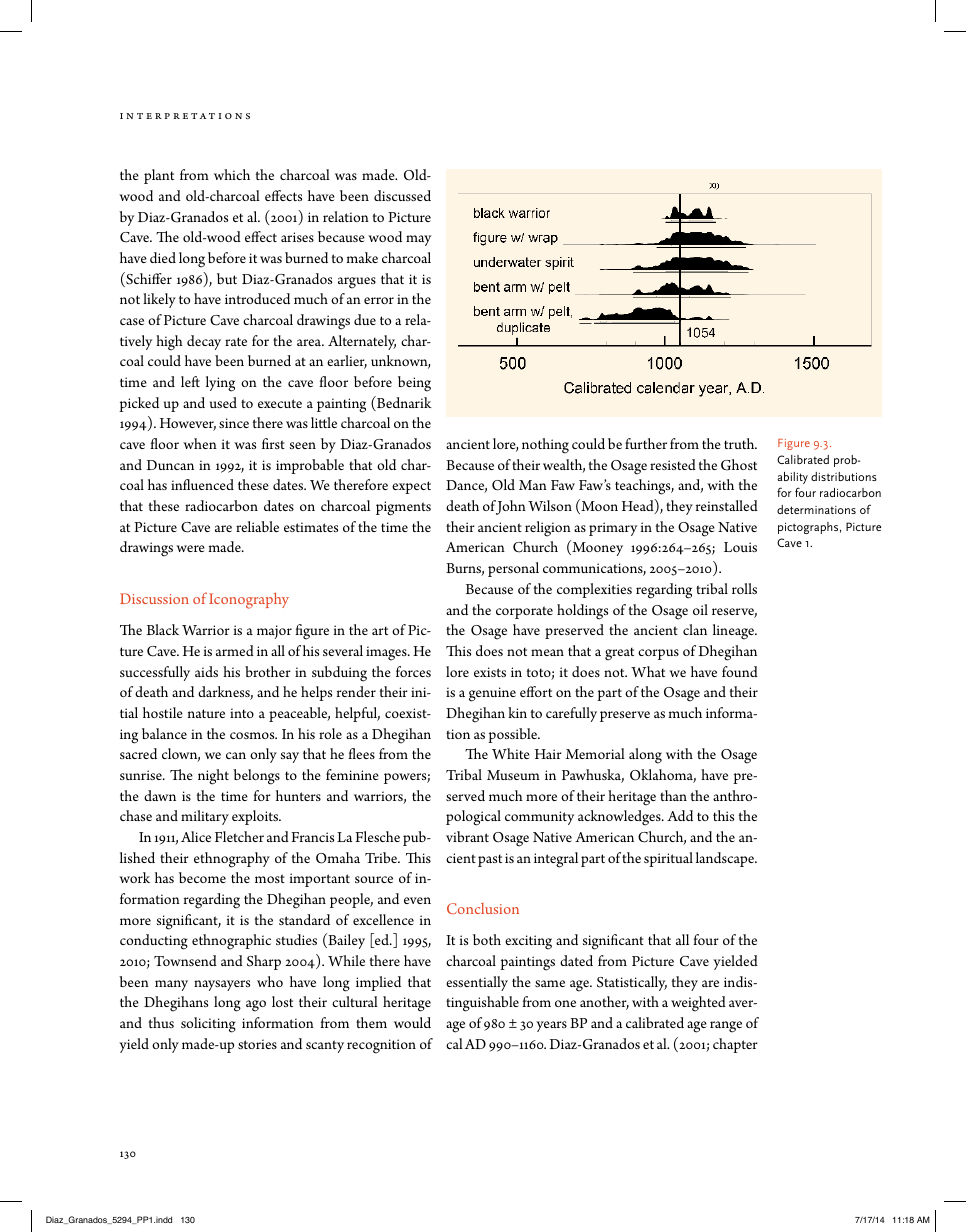 The image size is (966, 1232). I want to click on which, so click(232, 174).
